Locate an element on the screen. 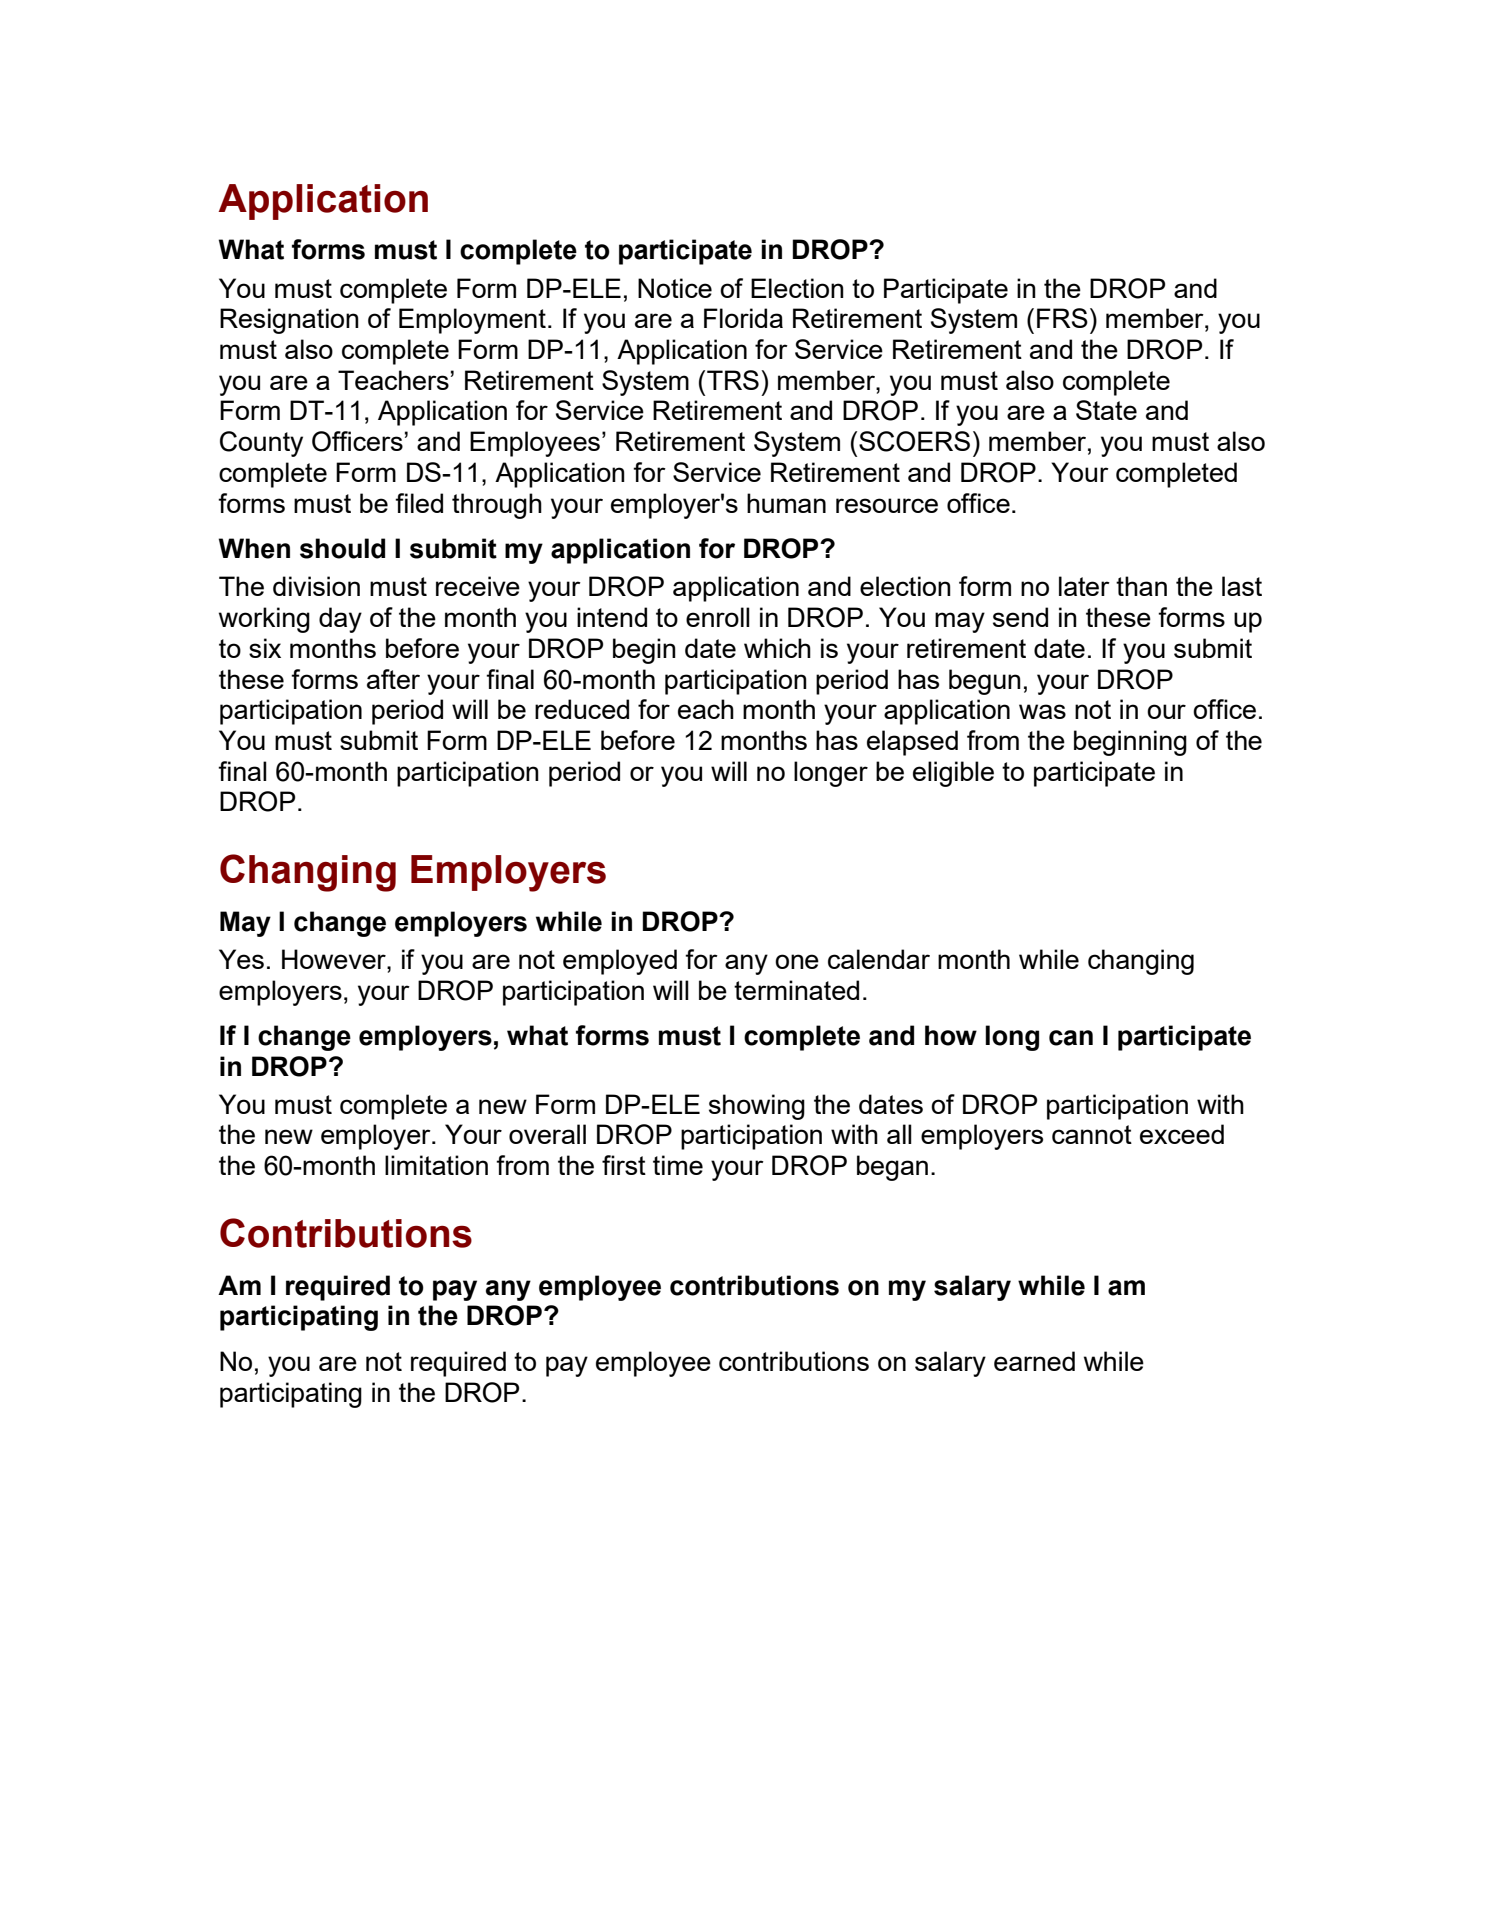 The height and width of the screenshot is (1926, 1488). cannot is located at coordinates (1092, 1134).
